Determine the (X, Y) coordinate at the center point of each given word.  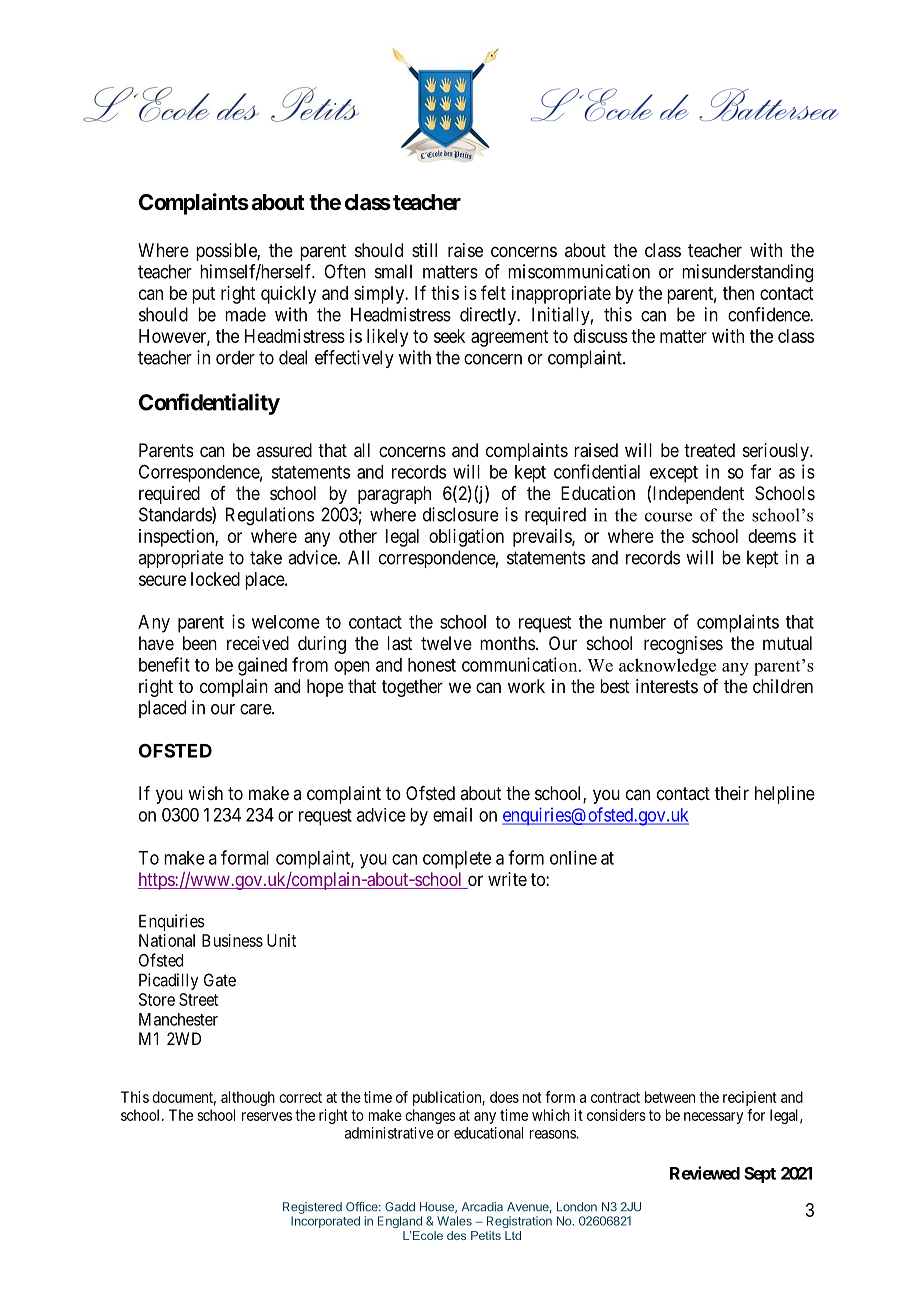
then (738, 293)
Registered (312, 1208)
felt (493, 292)
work (526, 686)
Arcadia (482, 1207)
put (203, 295)
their (732, 793)
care (256, 709)
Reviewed (705, 1173)
